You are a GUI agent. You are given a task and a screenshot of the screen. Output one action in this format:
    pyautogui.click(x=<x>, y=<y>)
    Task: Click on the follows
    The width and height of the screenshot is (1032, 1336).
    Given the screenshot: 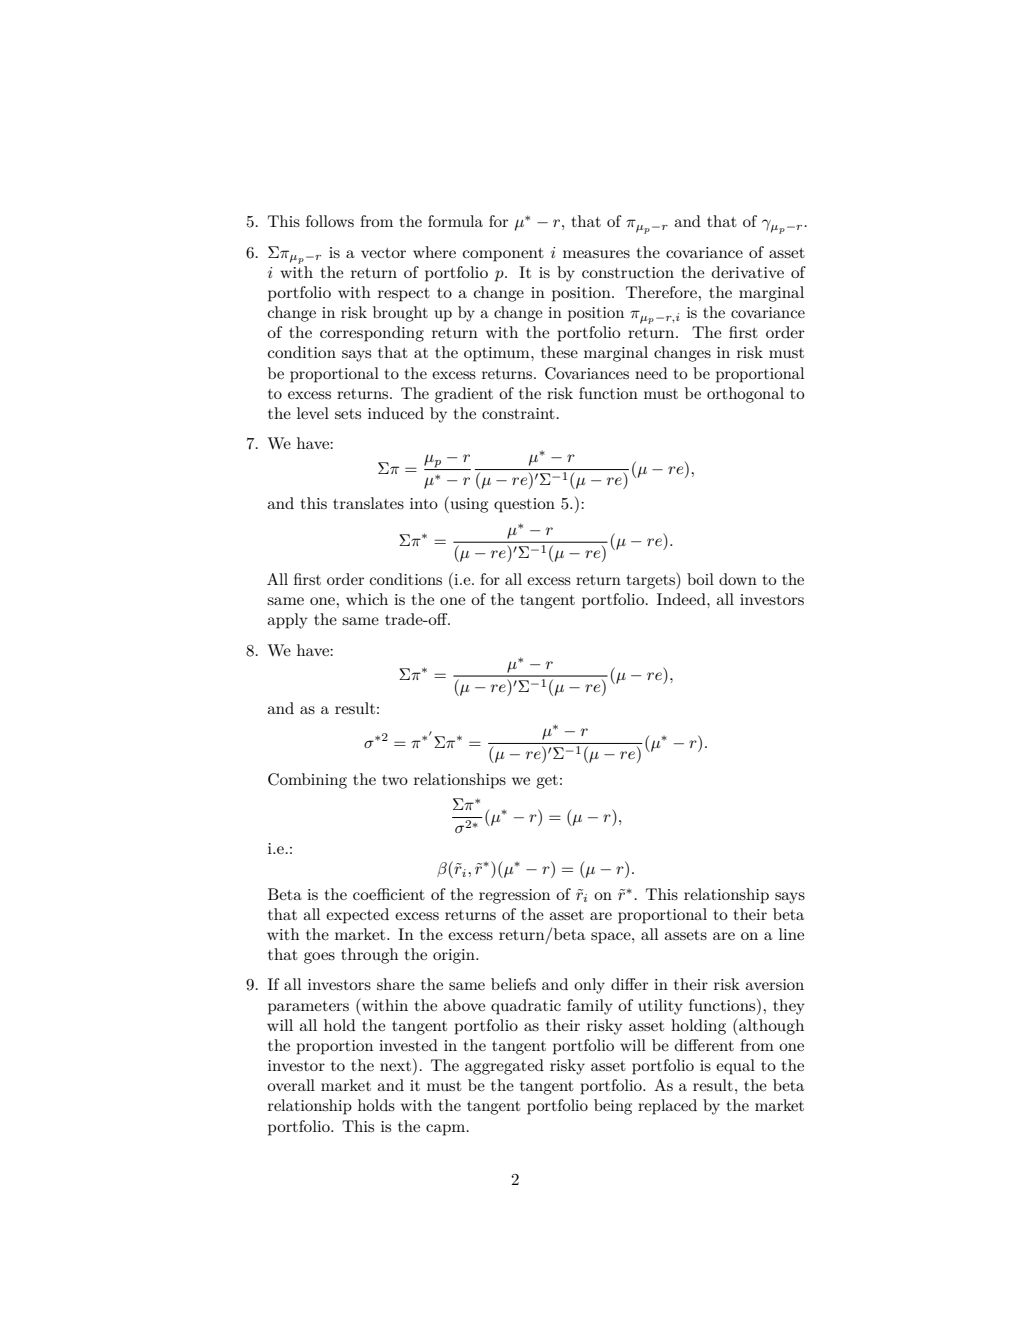 What is the action you would take?
    pyautogui.click(x=330, y=221)
